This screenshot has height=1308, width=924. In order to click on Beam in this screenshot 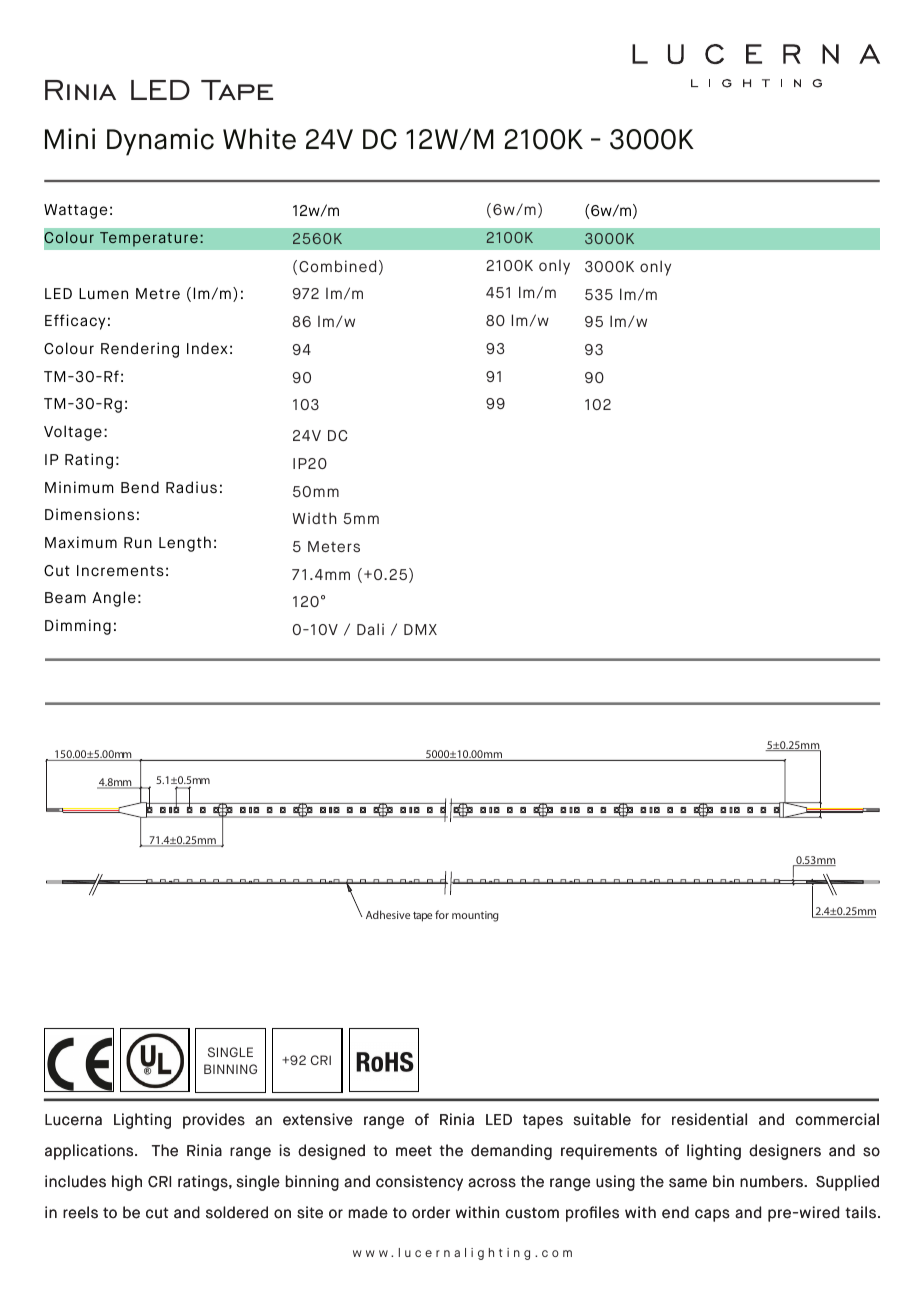, I will do `click(65, 597)`.
